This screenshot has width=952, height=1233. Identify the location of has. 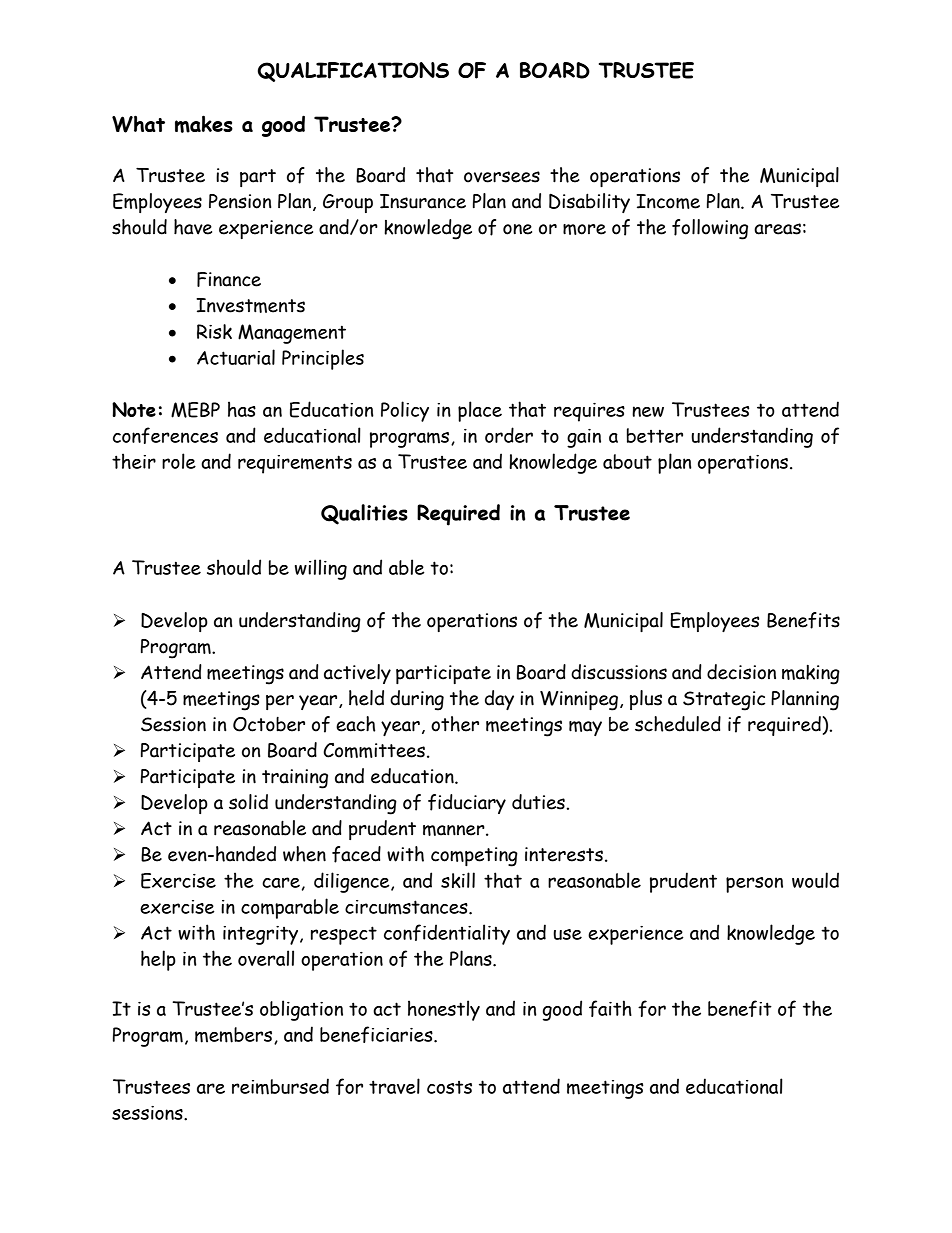
(242, 409).
